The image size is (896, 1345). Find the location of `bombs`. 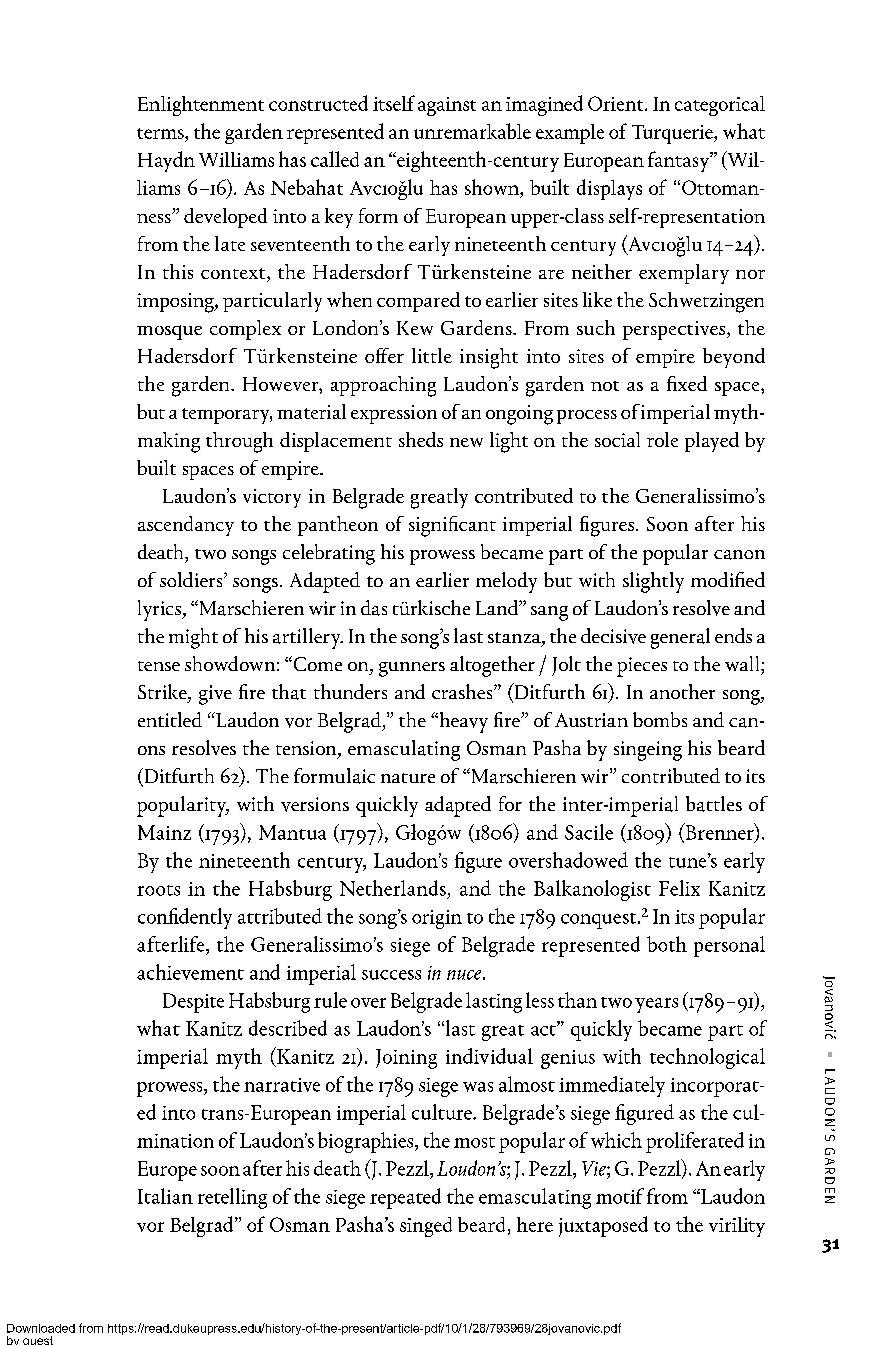

bombs is located at coordinates (660, 719).
